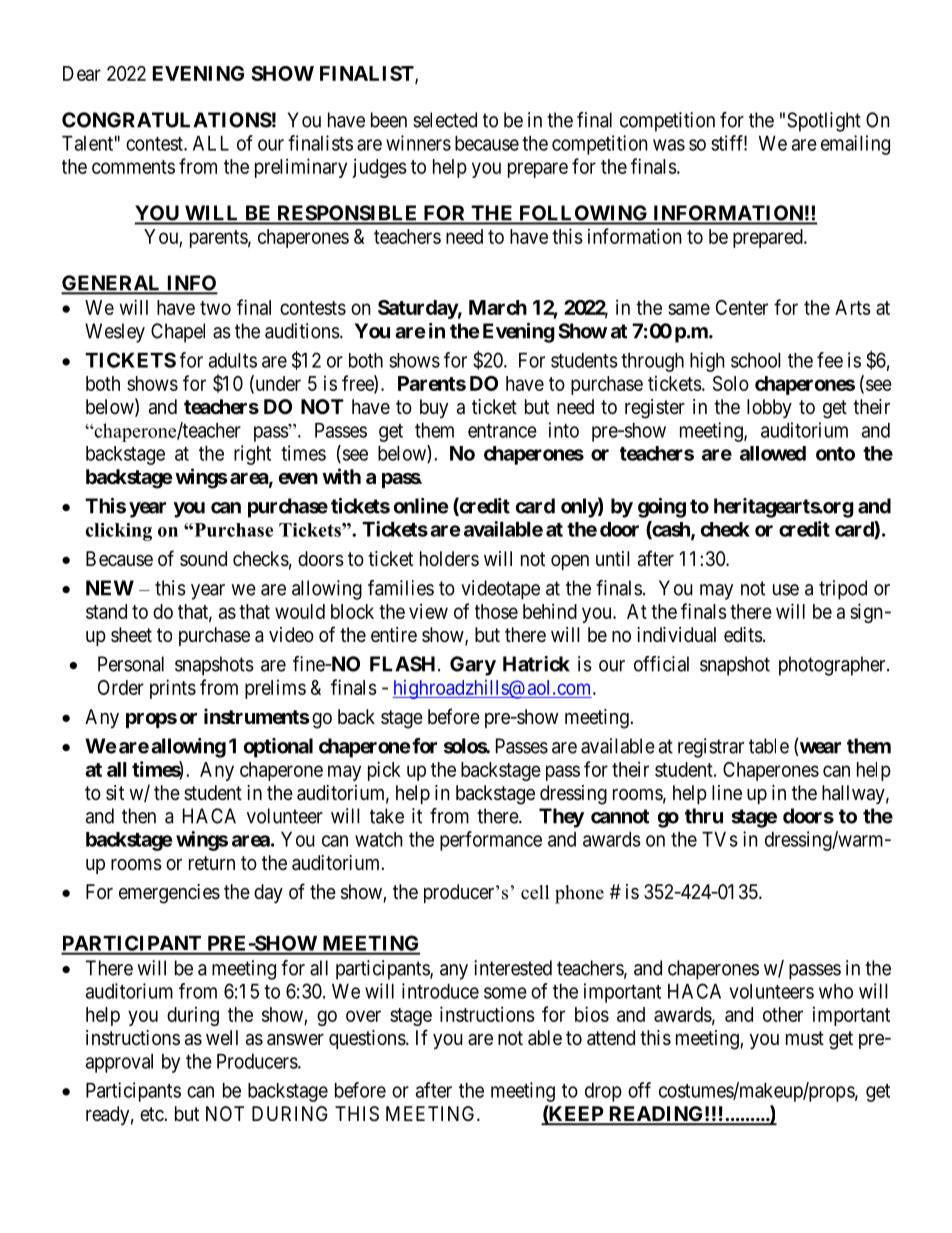 This document has height=1233, width=952. Describe the element at coordinates (233, 360) in the document. I see `adults` at that location.
